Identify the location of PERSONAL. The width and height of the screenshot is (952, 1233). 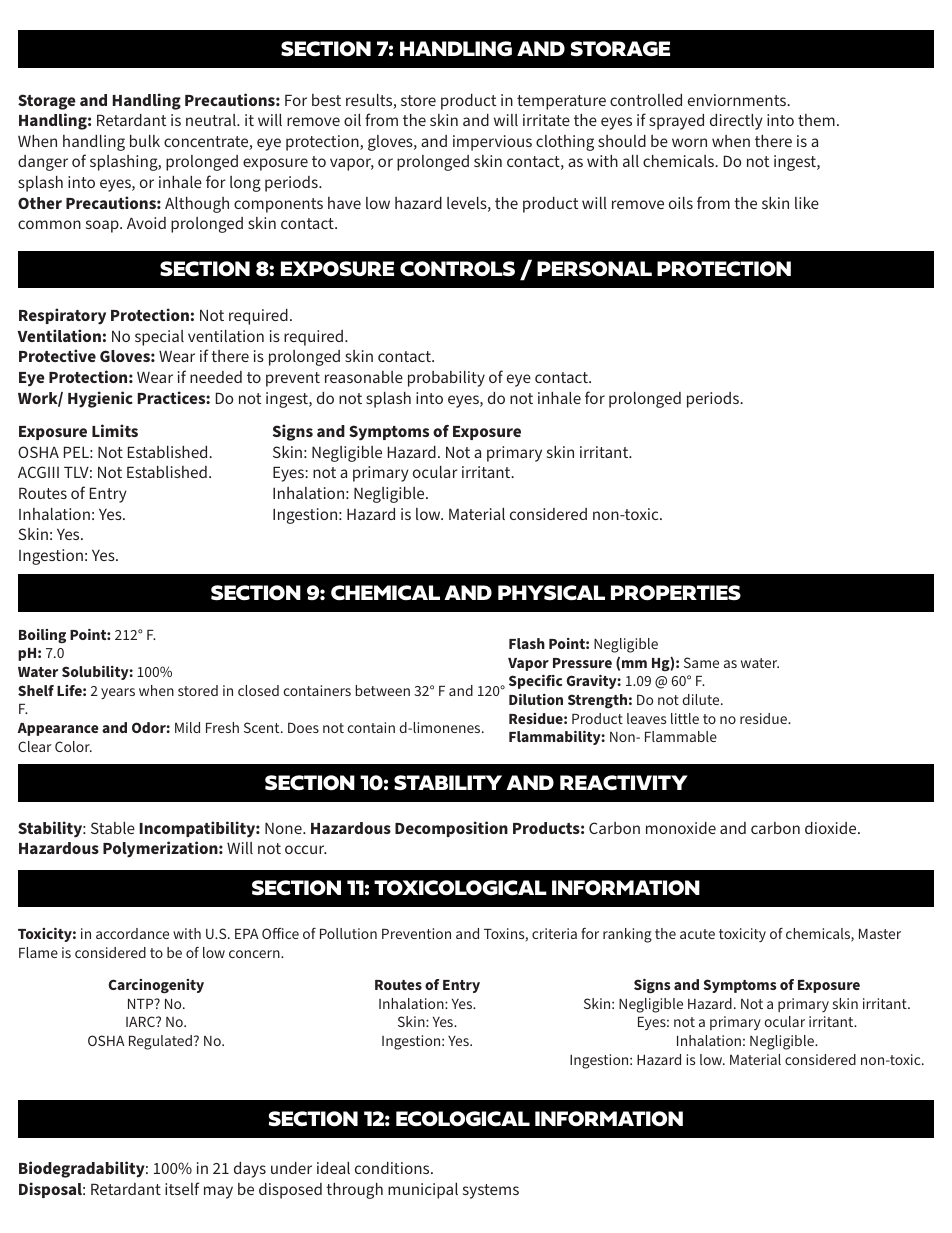
(594, 269).
